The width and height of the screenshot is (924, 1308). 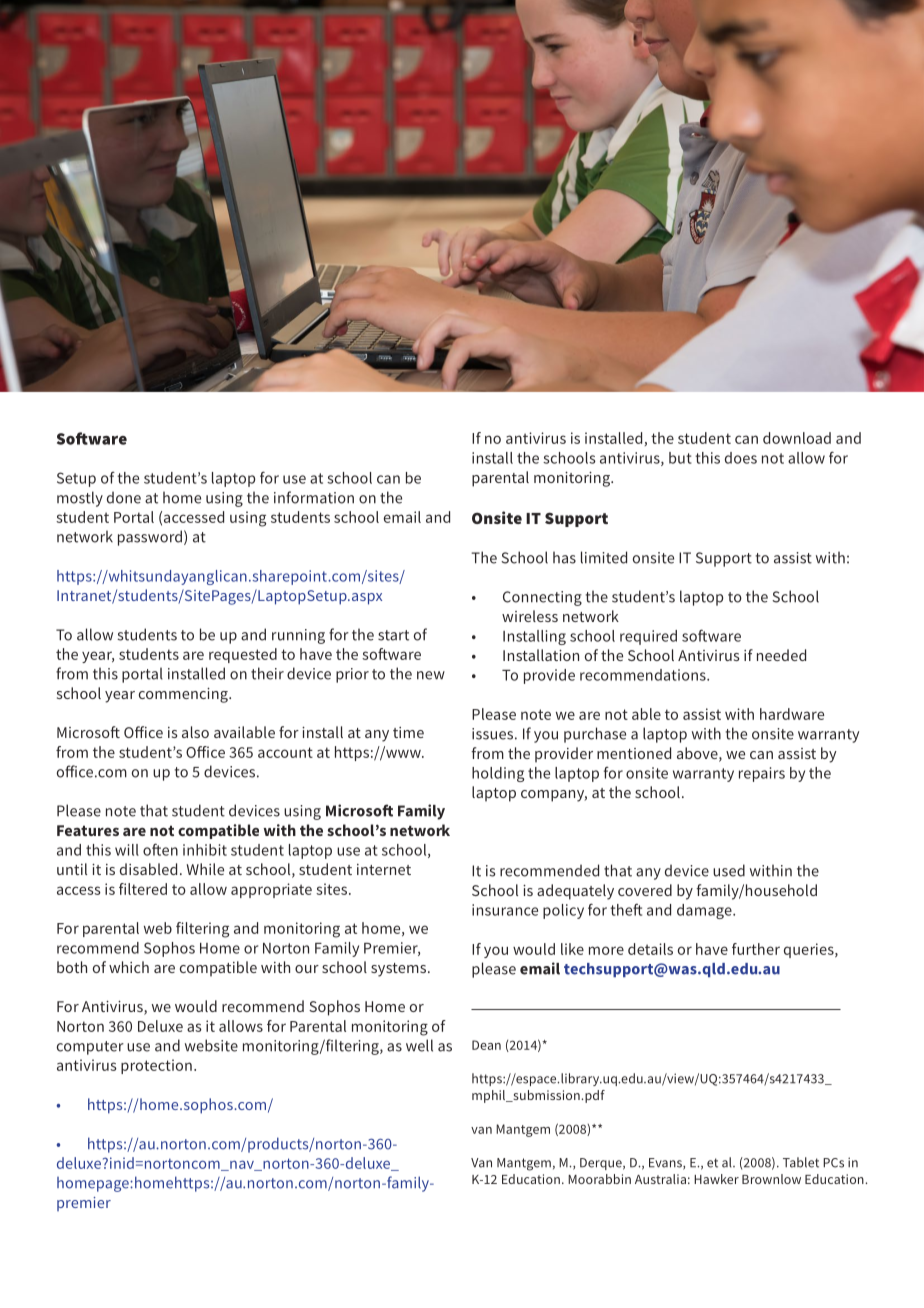 What do you see at coordinates (398, 970) in the screenshot?
I see `systems` at bounding box center [398, 970].
